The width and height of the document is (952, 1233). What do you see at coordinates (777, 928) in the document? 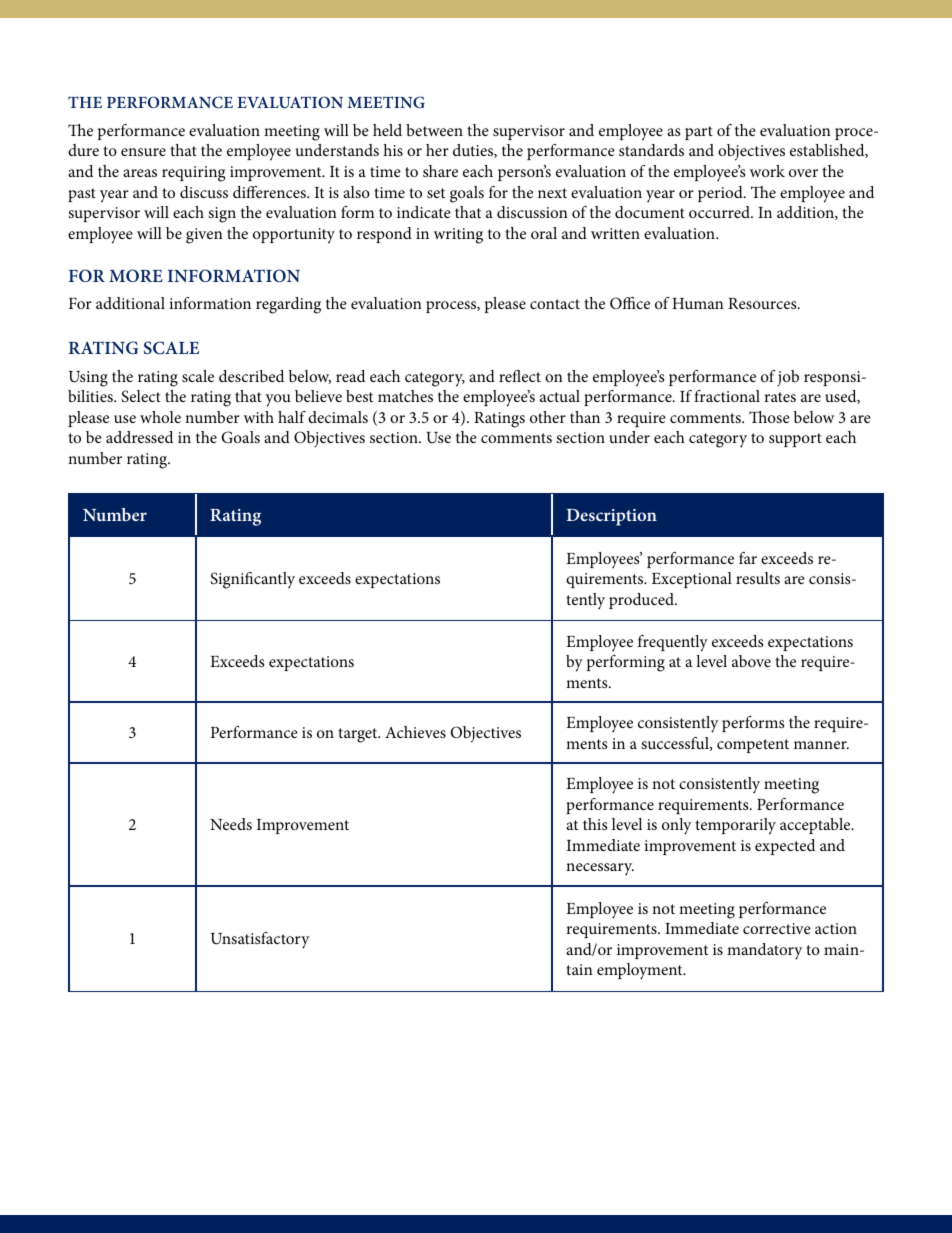
I see `corrective` at bounding box center [777, 928].
